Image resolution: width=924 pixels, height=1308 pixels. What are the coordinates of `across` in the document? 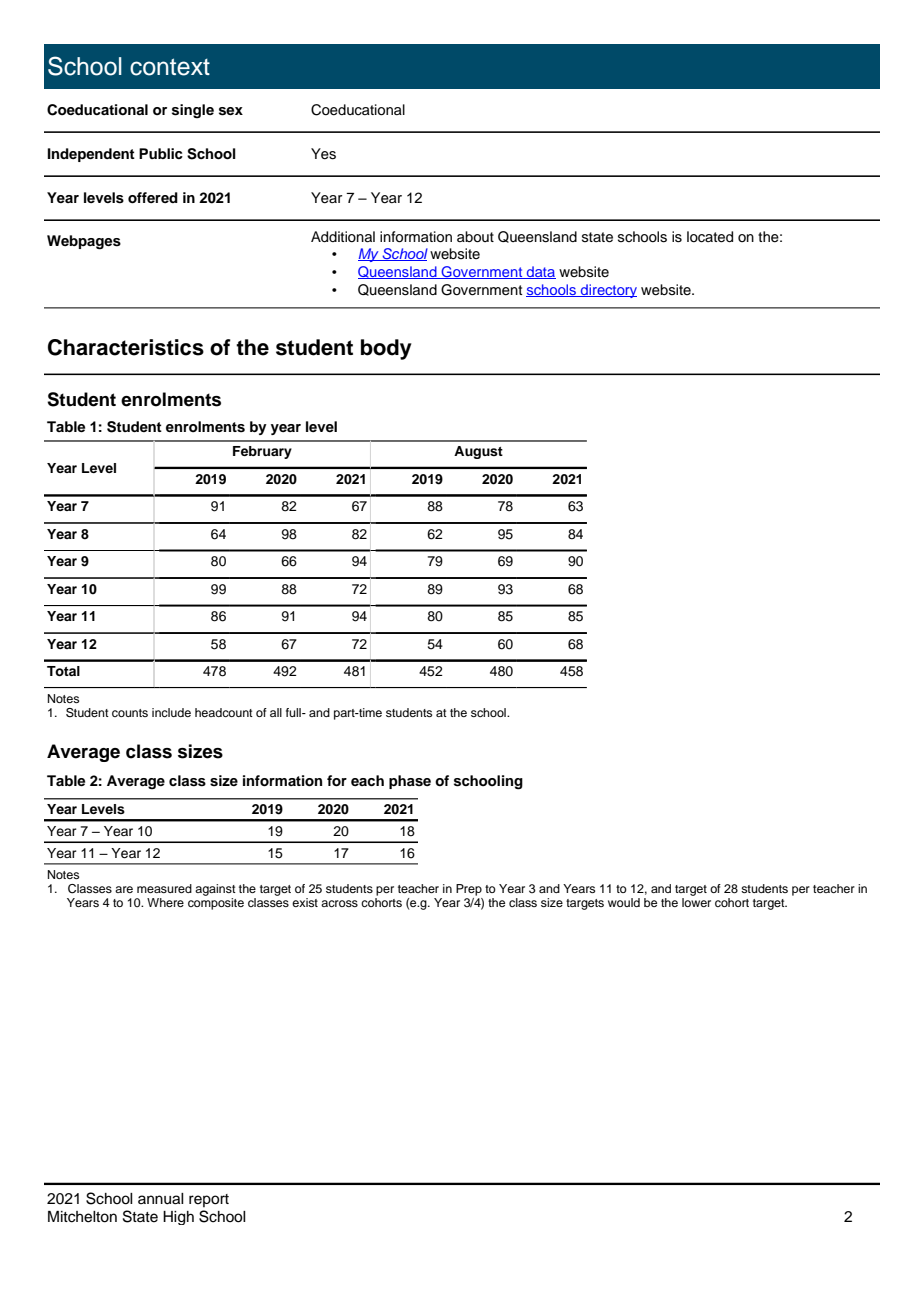 It's located at (339, 903).
